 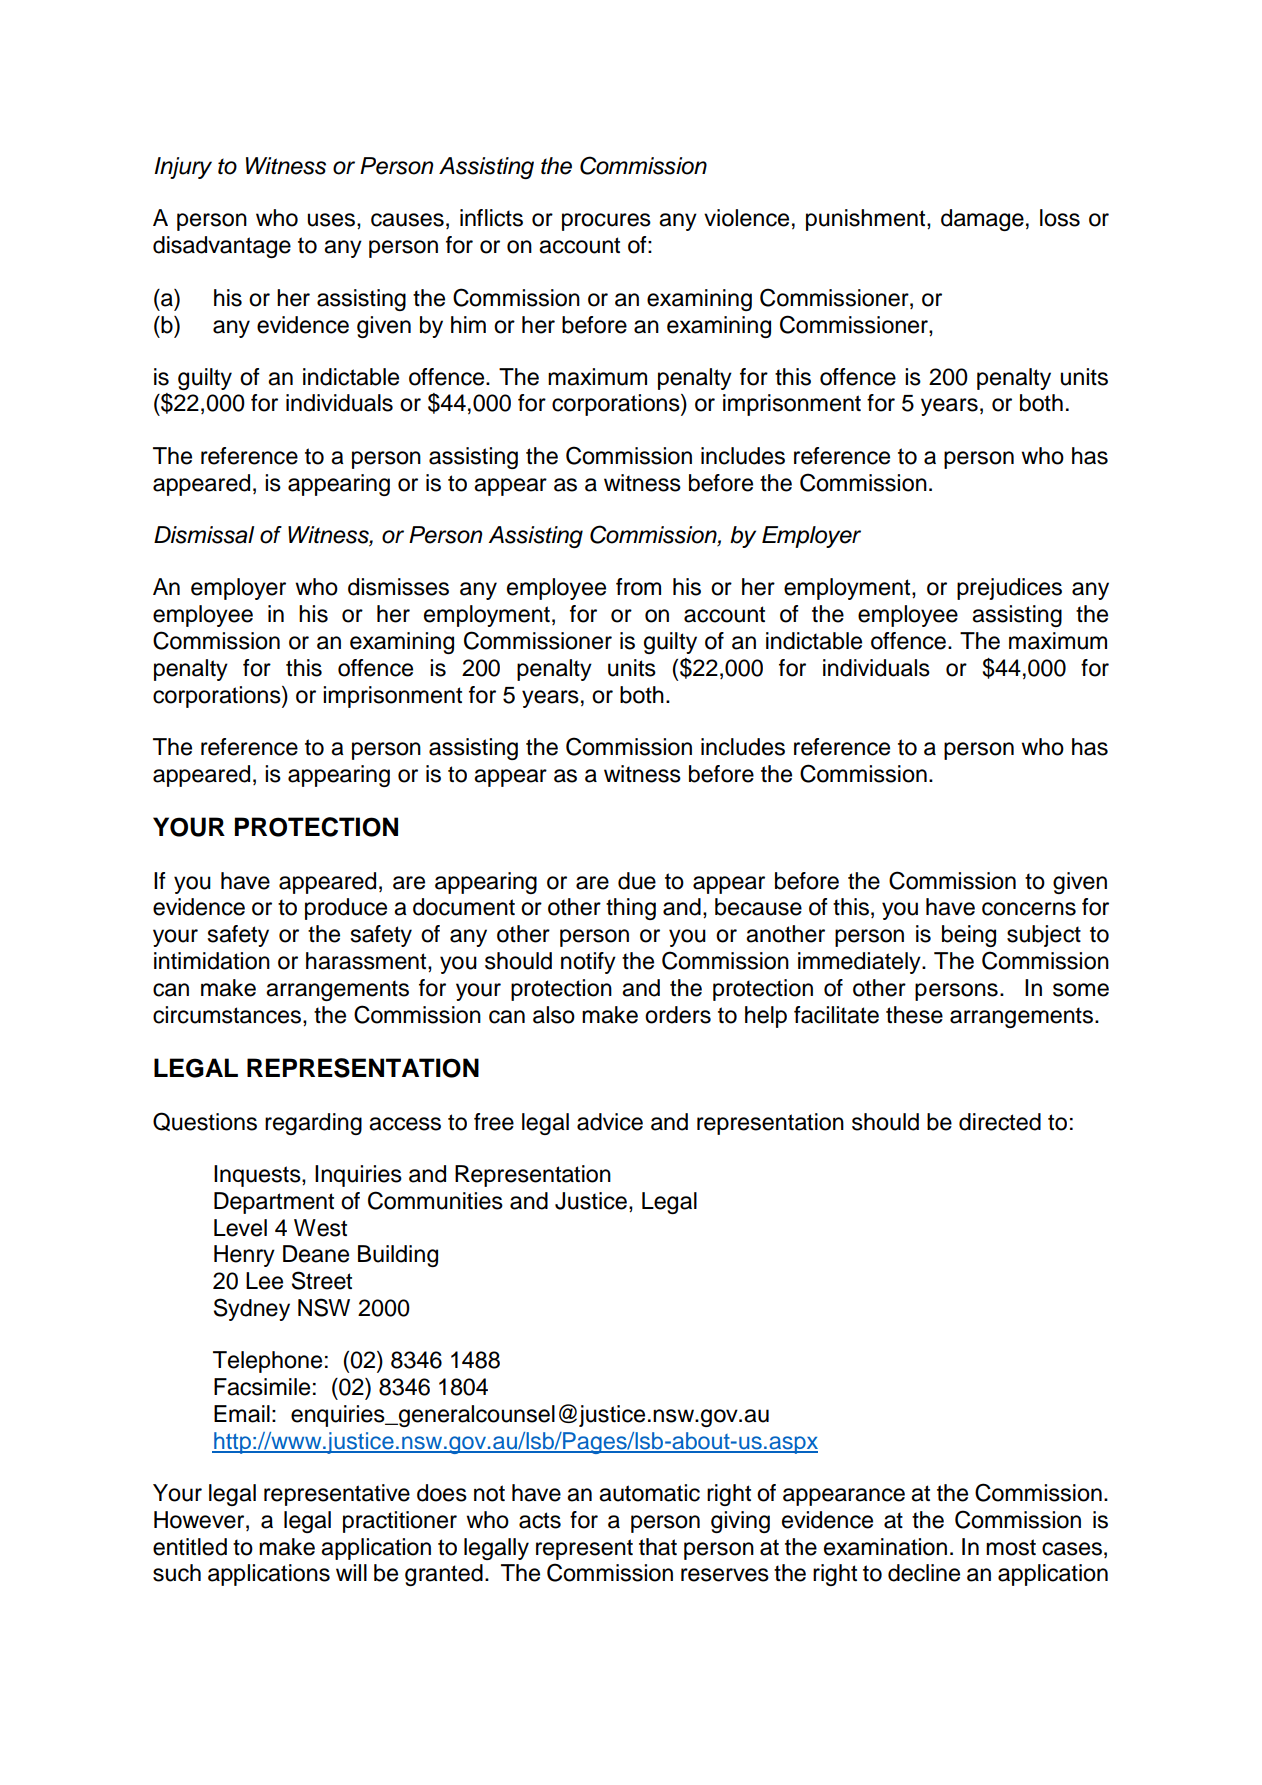 I want to click on that, so click(x=658, y=1547).
